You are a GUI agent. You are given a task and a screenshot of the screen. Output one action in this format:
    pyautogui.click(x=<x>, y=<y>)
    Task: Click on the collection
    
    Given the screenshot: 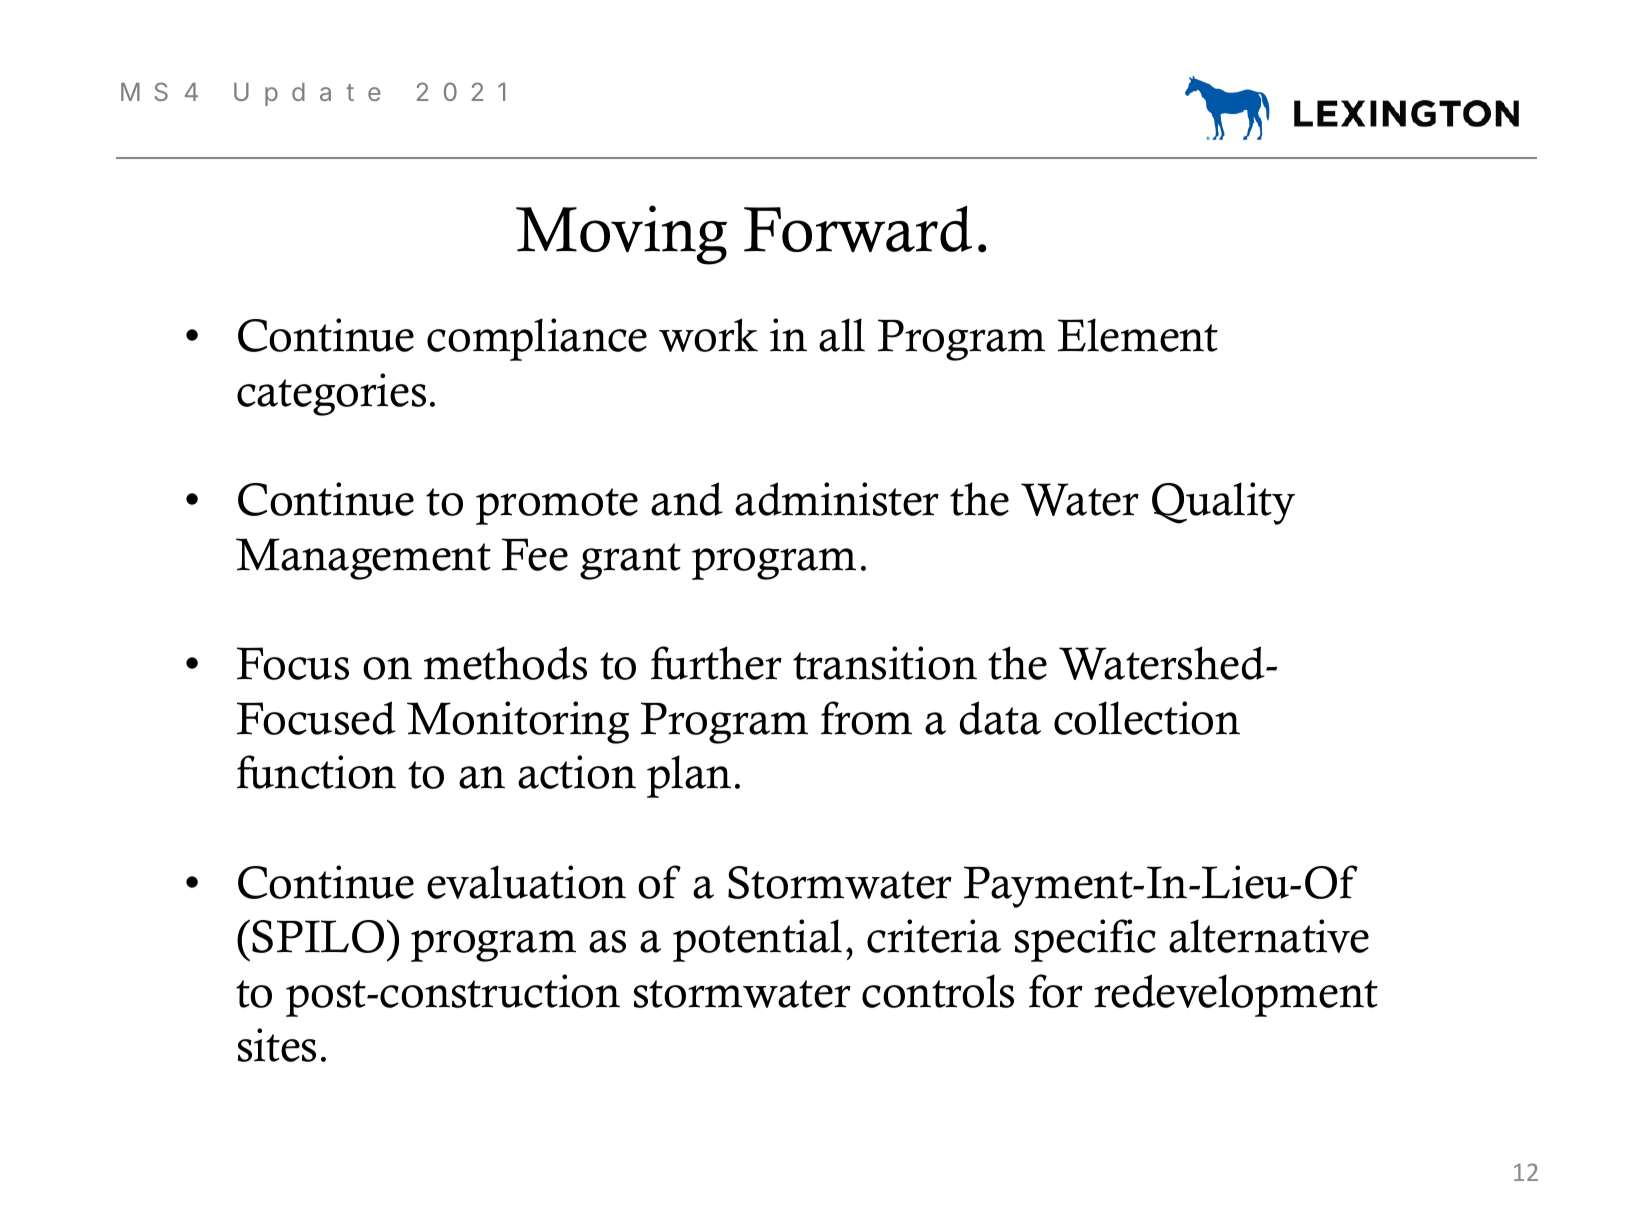 What is the action you would take?
    pyautogui.click(x=1147, y=718)
